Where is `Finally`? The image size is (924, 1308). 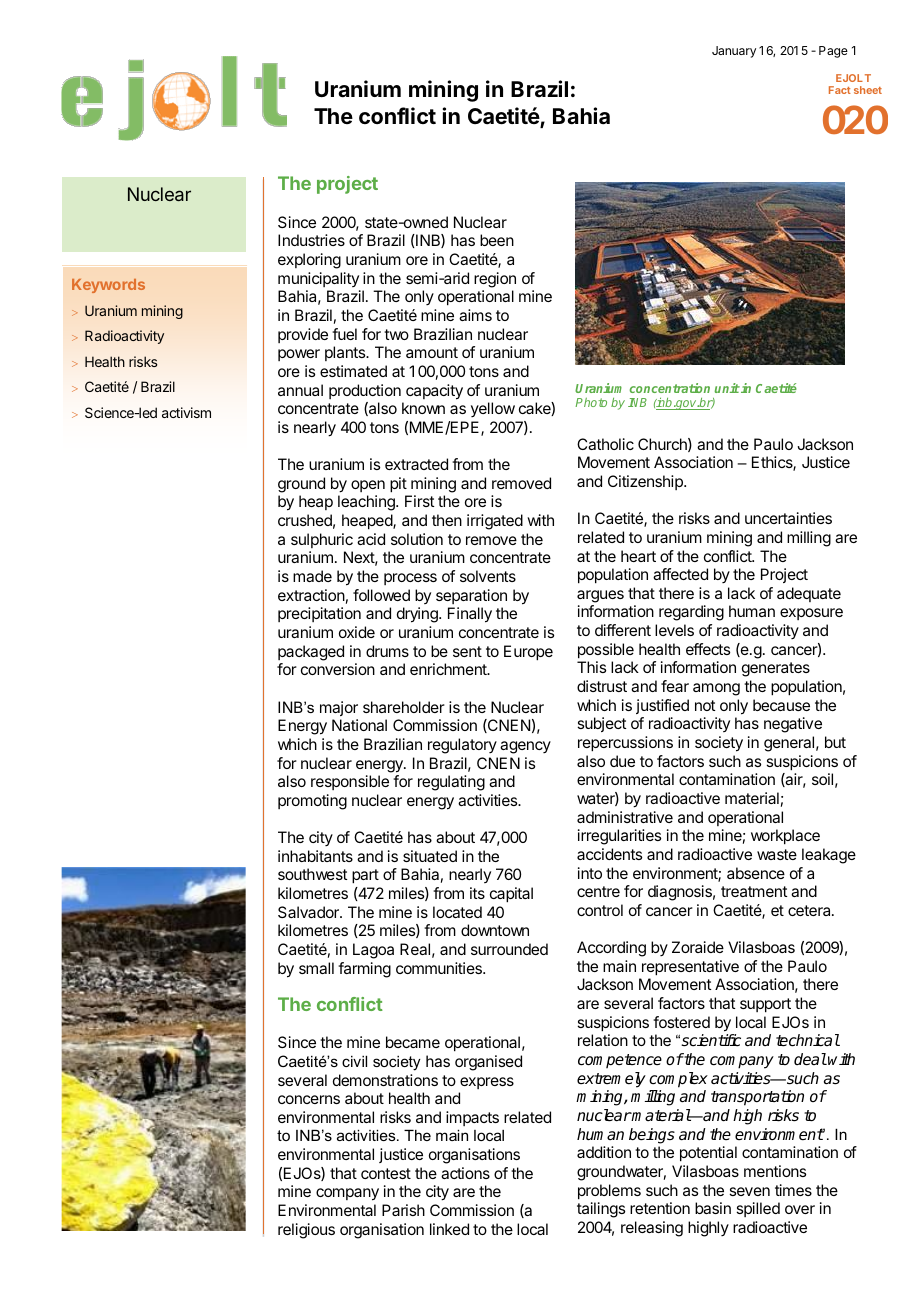
Finally is located at coordinates (470, 615).
